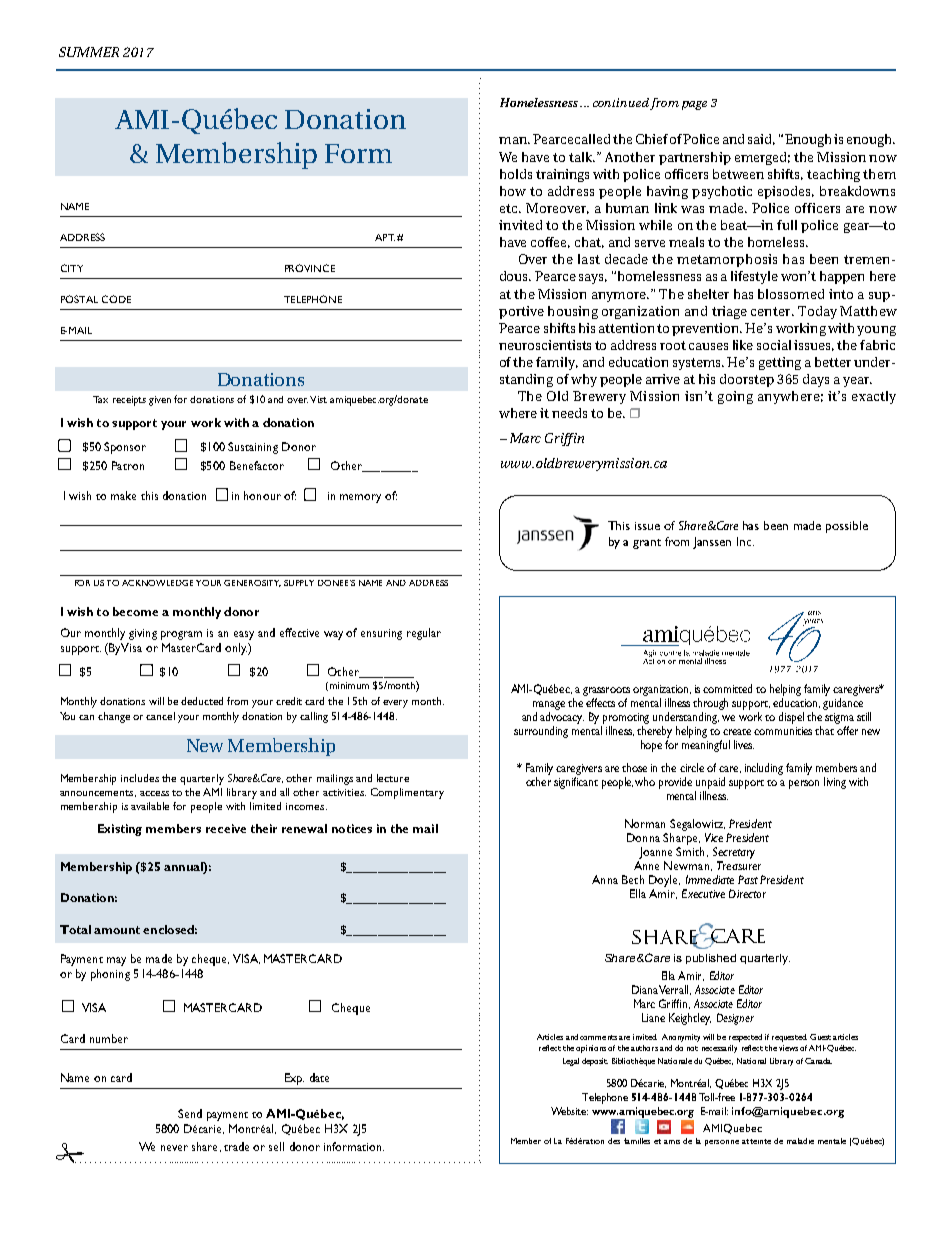 Image resolution: width=952 pixels, height=1233 pixels. I want to click on holds, so click(516, 174).
